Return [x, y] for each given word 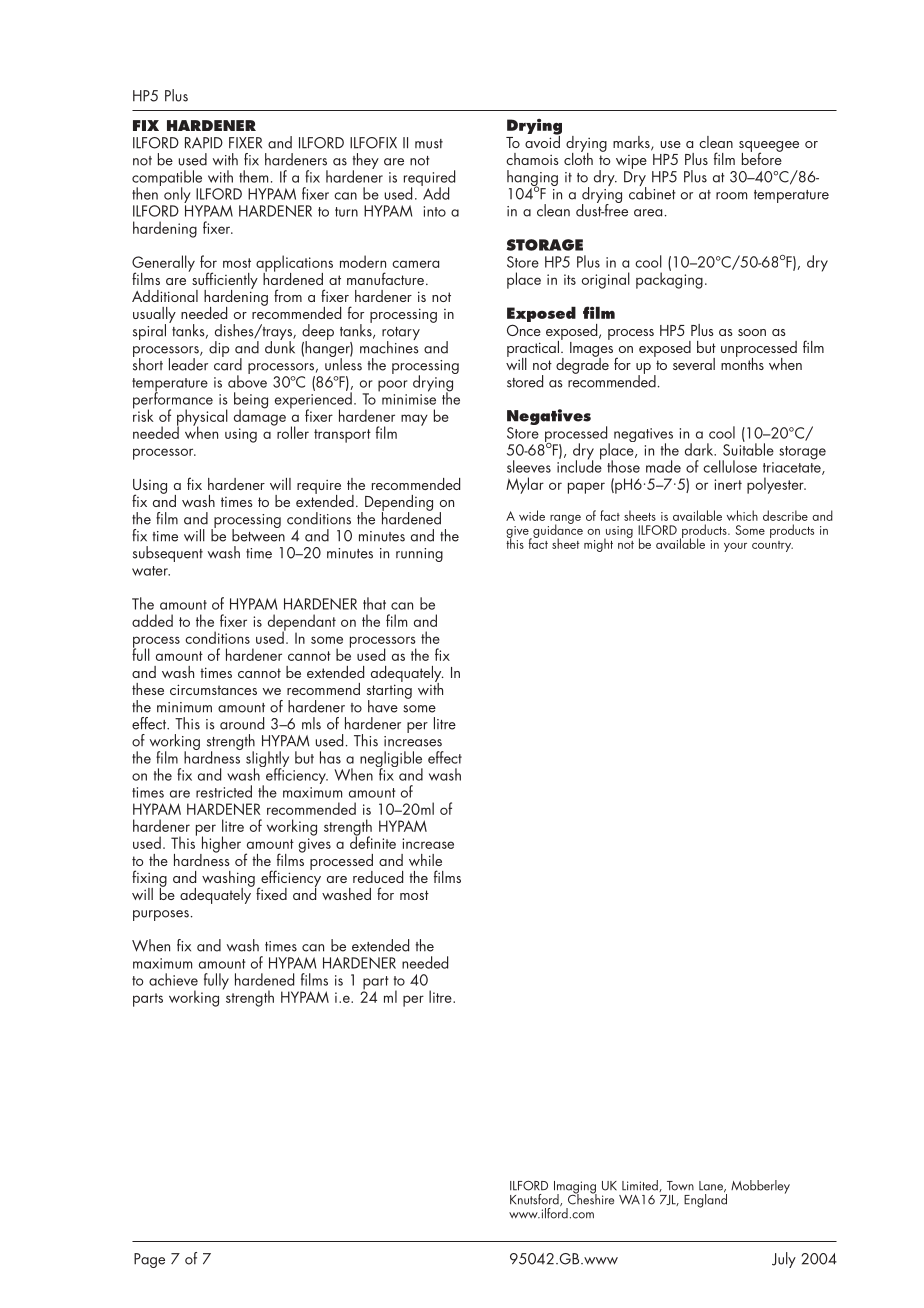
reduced [378, 877]
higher [220, 845]
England [705, 1201]
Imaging [575, 1188]
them [253, 176]
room [731, 196]
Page [149, 1260]
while [425, 860]
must [429, 144]
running [419, 555]
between [258, 534]
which [742, 515]
